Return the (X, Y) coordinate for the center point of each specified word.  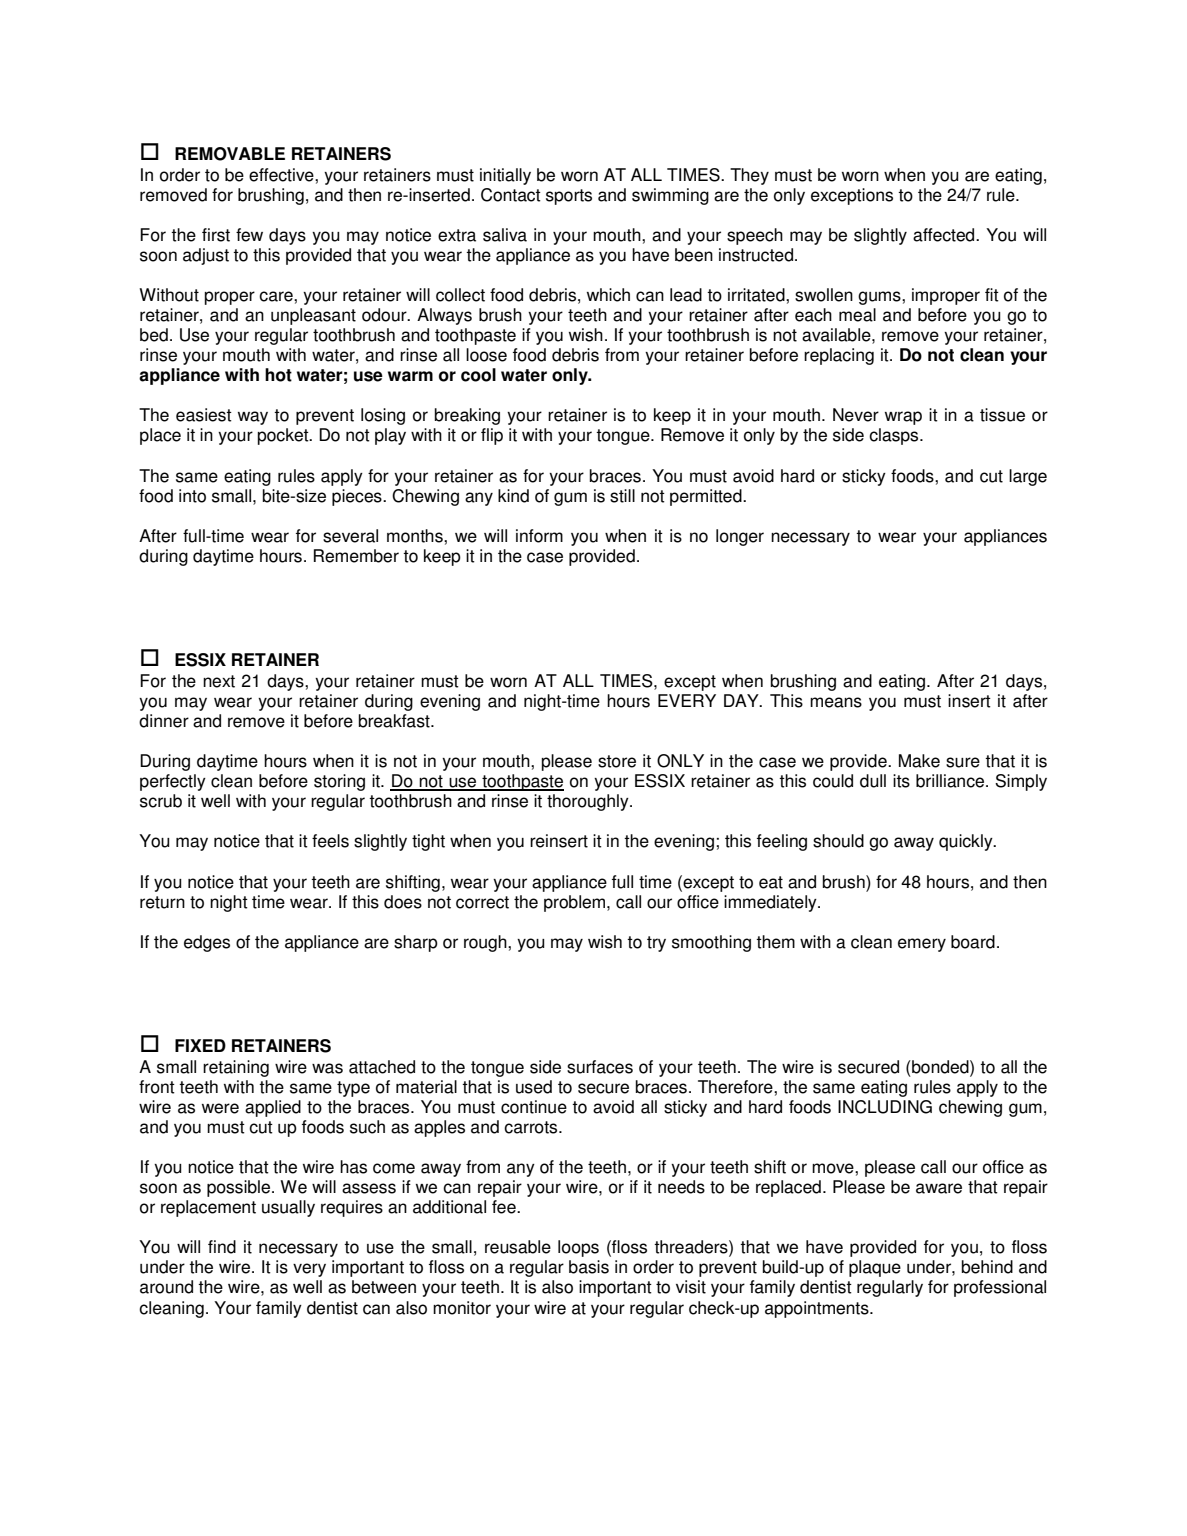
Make (919, 761)
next (219, 681)
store (617, 761)
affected (945, 235)
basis (589, 1267)
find (222, 1247)
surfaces (600, 1067)
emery (922, 945)
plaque (875, 1268)
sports (569, 197)
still (622, 496)
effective (282, 175)
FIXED (200, 1045)
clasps (895, 436)
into (192, 496)
